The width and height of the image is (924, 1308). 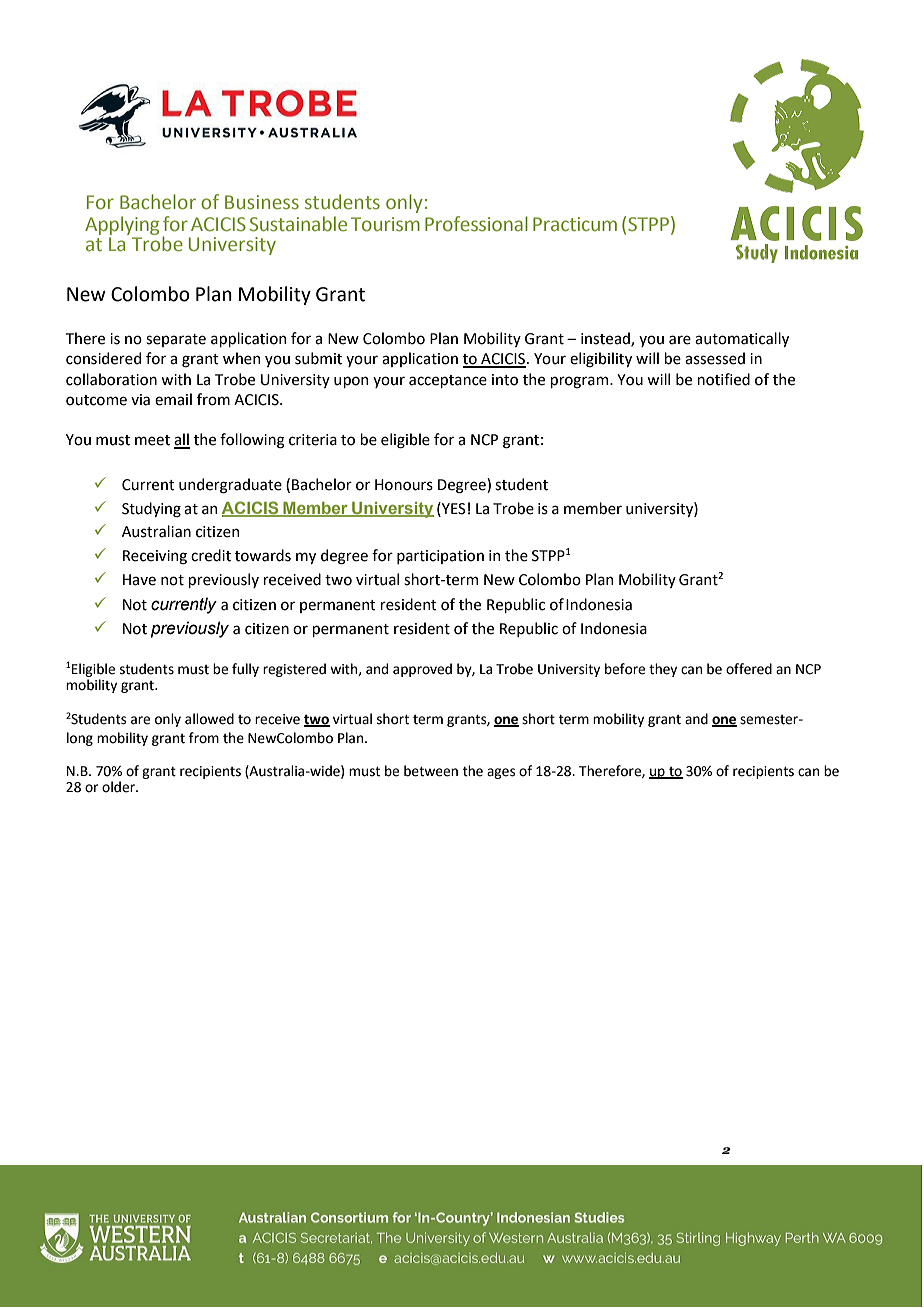 What do you see at coordinates (119, 787) in the image?
I see `older` at bounding box center [119, 787].
